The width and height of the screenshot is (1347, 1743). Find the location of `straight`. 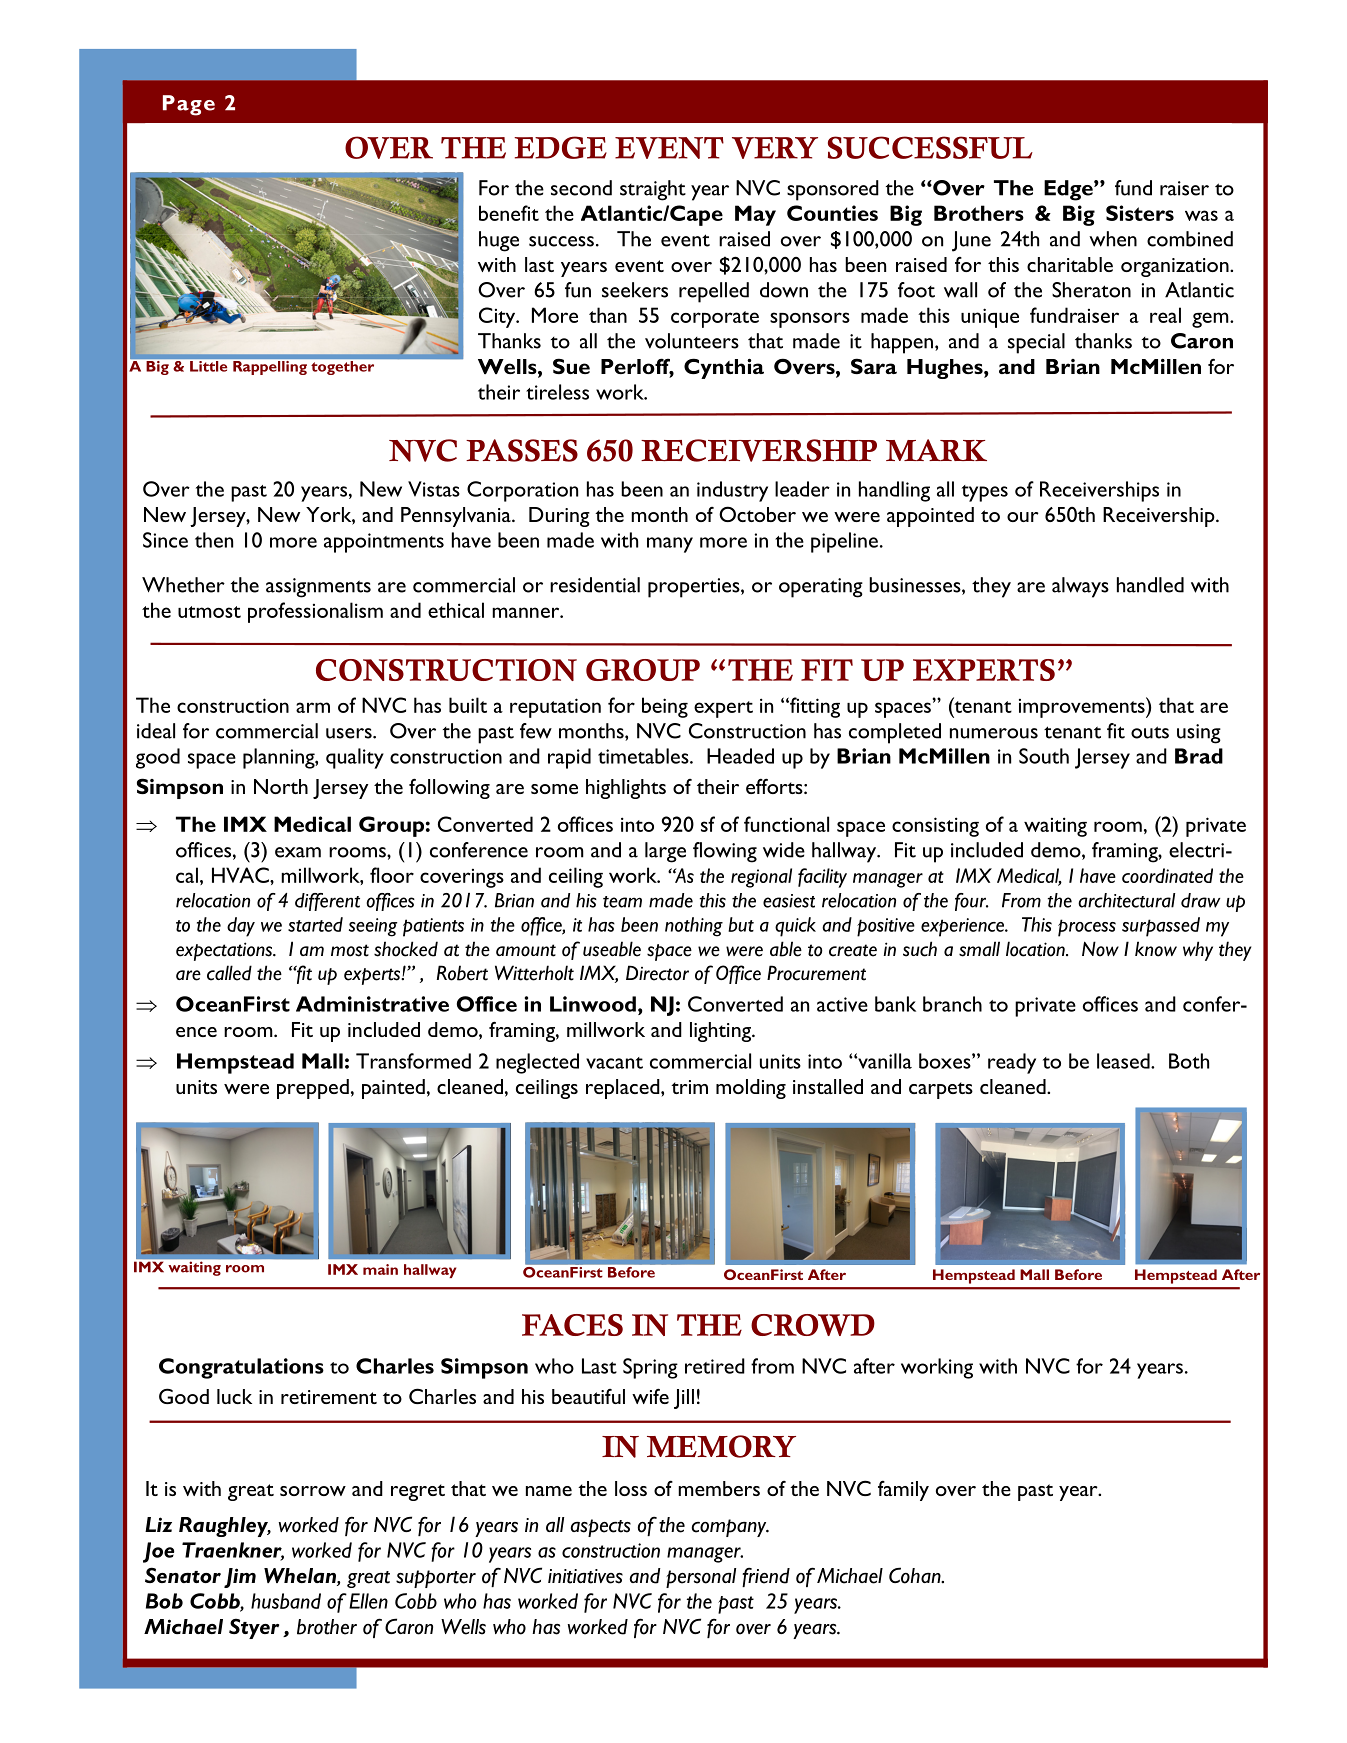

straight is located at coordinates (653, 190).
